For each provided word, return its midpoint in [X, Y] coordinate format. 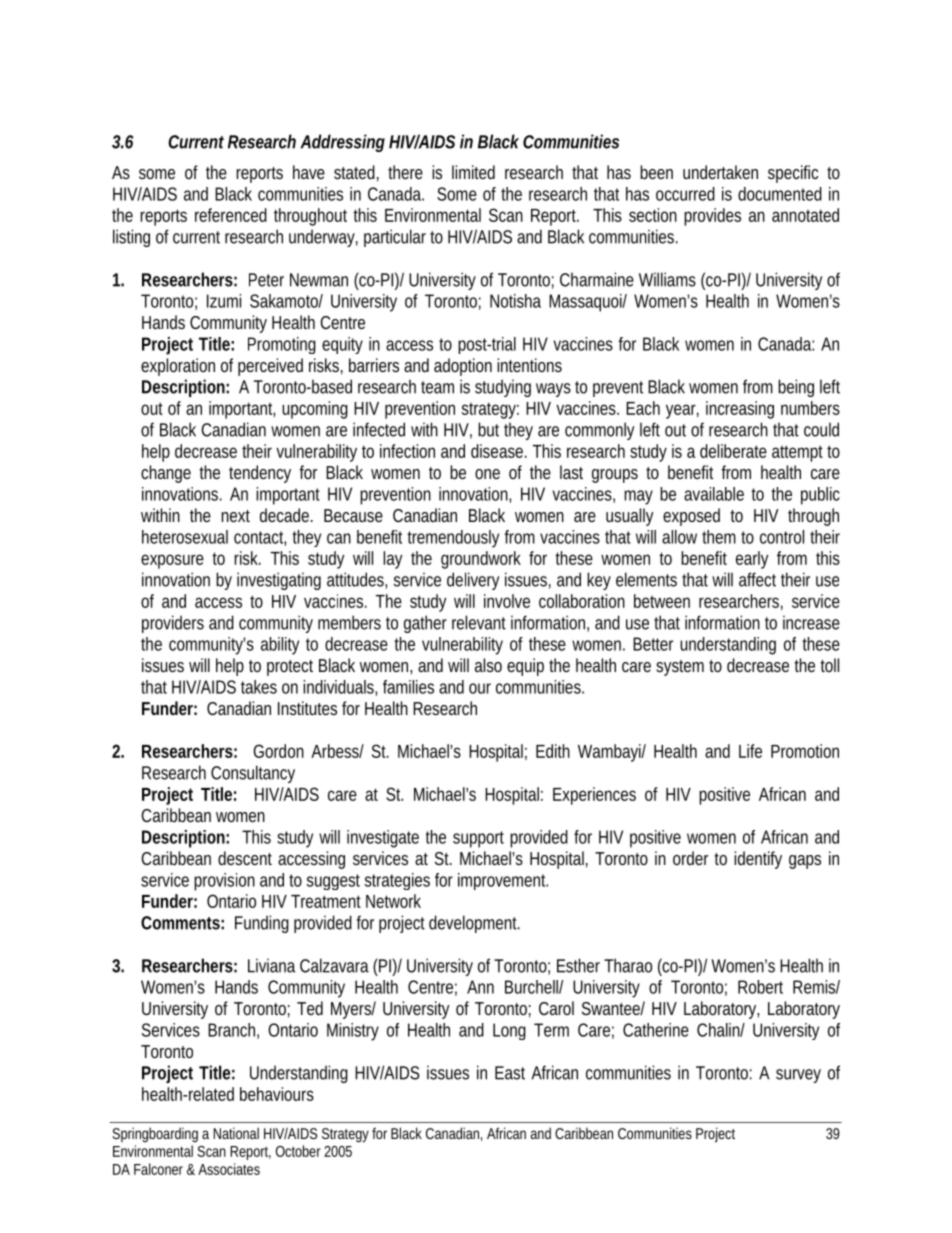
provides [712, 217]
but [488, 429]
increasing [740, 410]
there [405, 172]
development [473, 924]
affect [757, 579]
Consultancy [253, 774]
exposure [172, 561]
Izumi [224, 301]
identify [758, 860]
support [478, 839]
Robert [760, 987]
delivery [473, 581]
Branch [231, 1030]
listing [131, 238]
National [236, 1133]
